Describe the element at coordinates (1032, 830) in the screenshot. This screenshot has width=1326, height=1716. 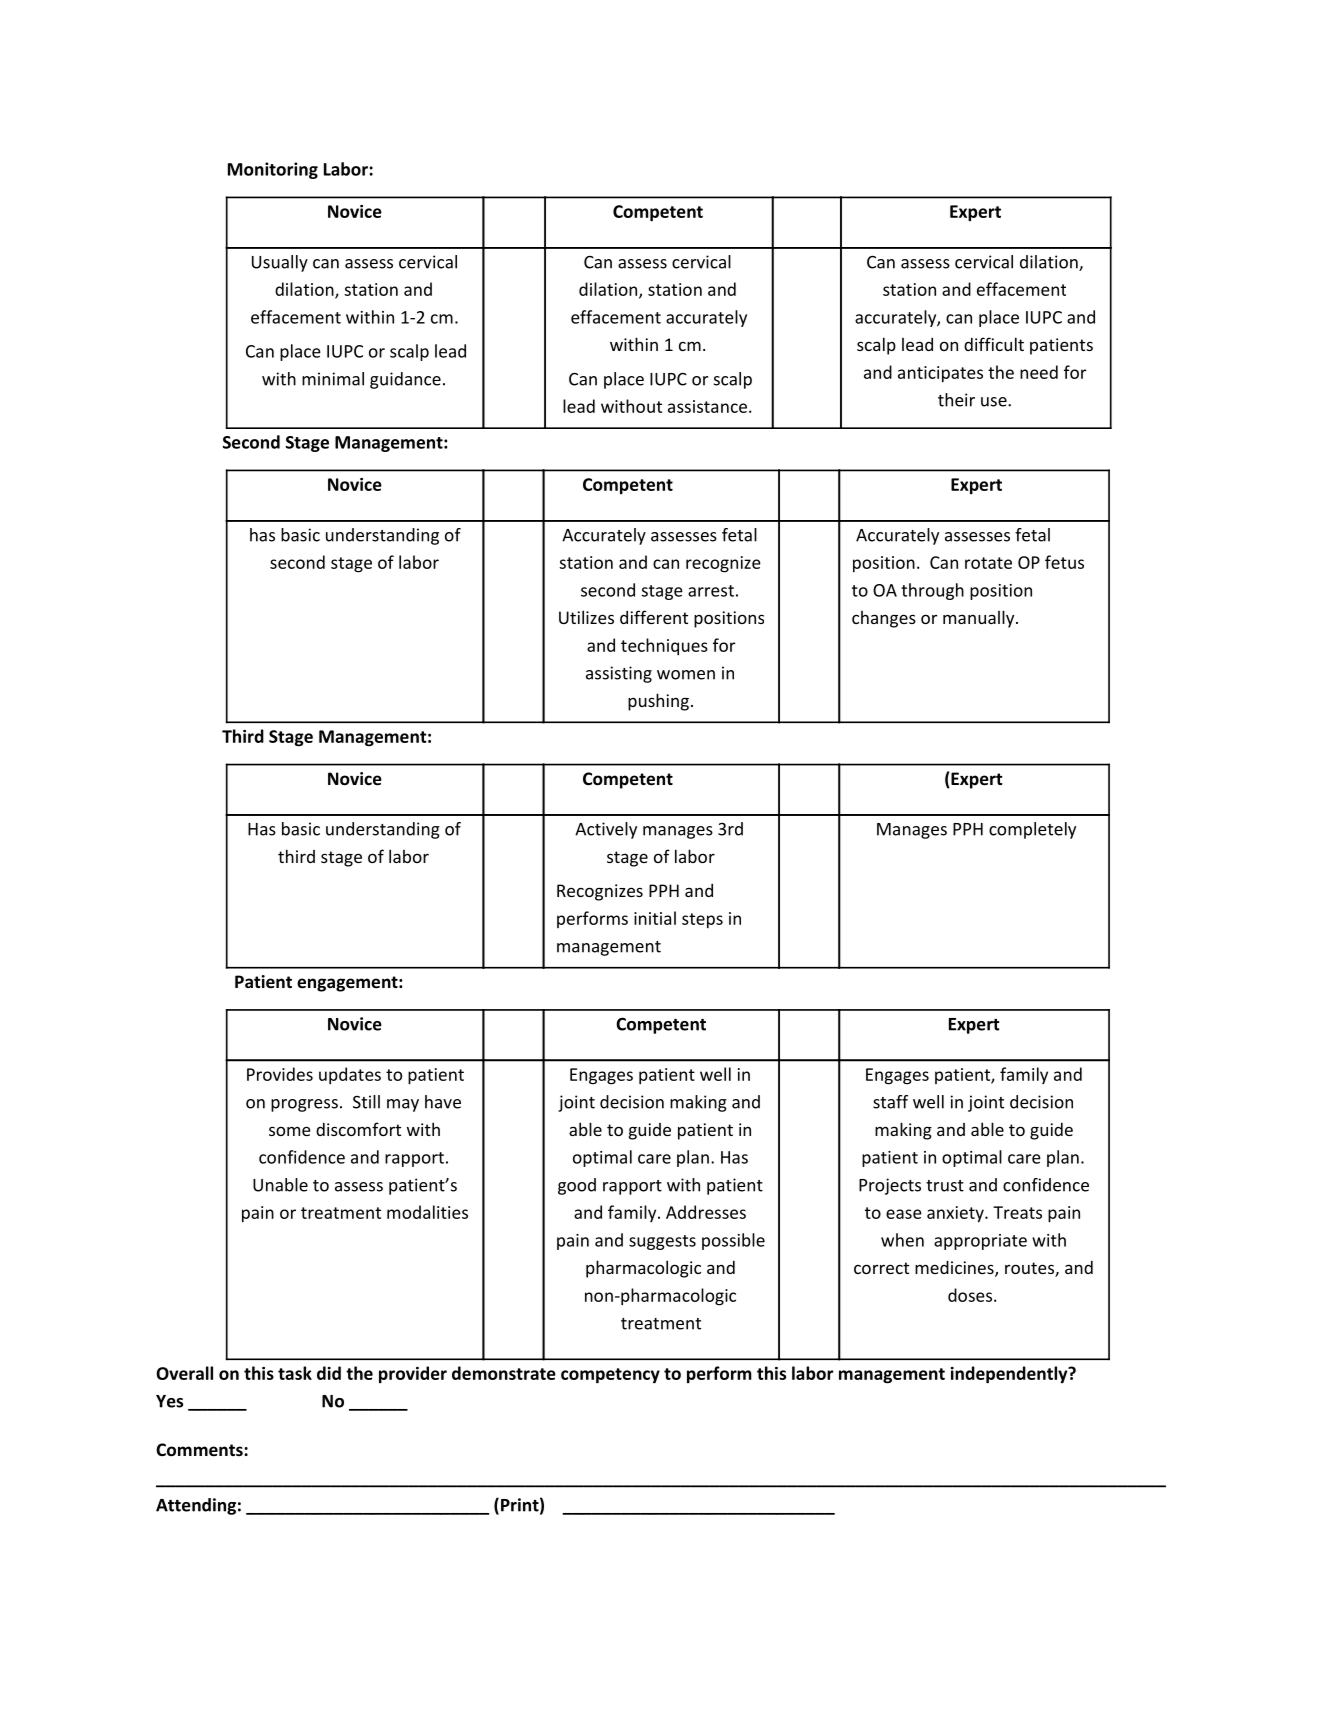
I see `completely` at that location.
